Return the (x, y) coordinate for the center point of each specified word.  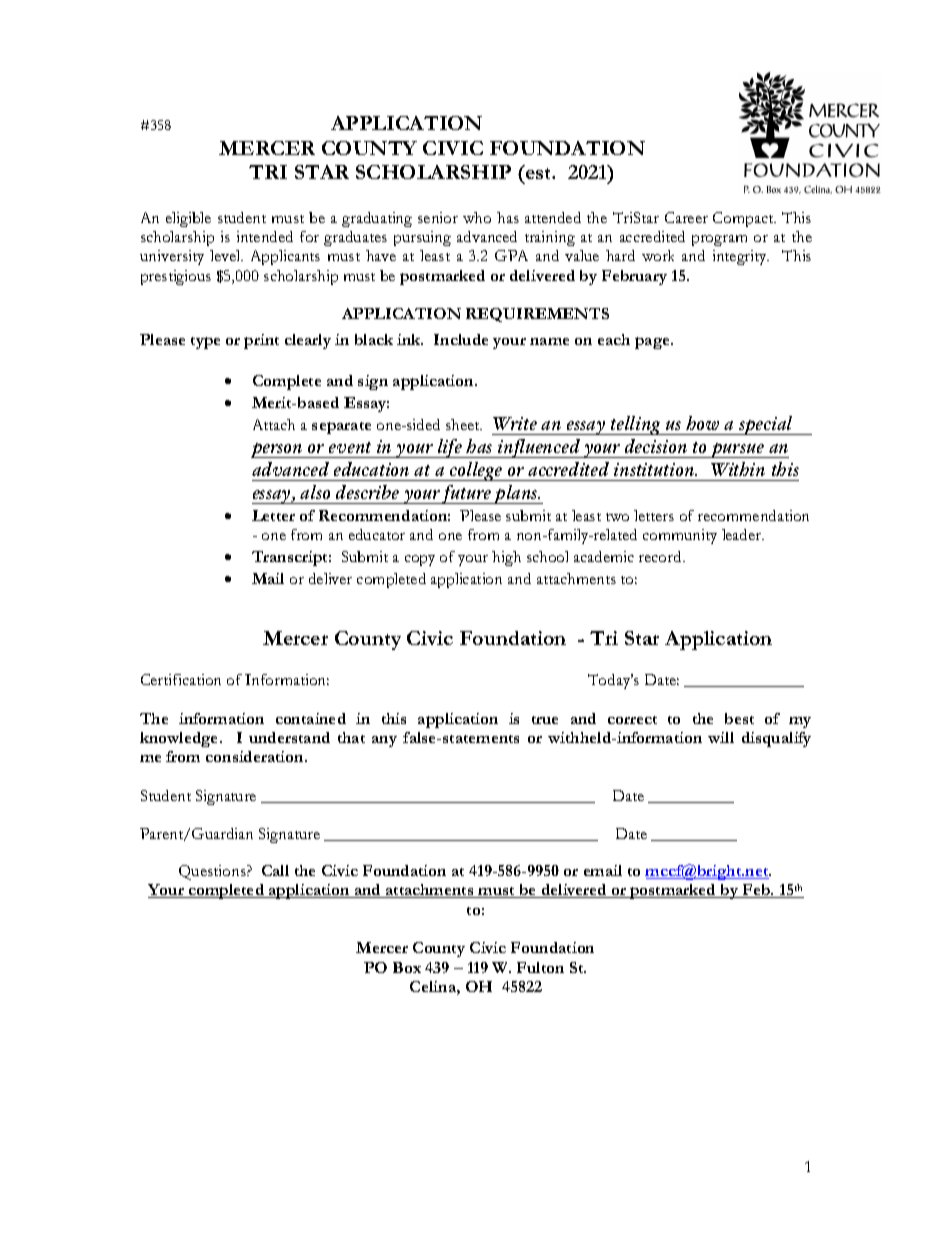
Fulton (540, 967)
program (719, 240)
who (477, 217)
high (506, 558)
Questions (213, 872)
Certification (181, 679)
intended (265, 236)
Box (407, 967)
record (661, 556)
